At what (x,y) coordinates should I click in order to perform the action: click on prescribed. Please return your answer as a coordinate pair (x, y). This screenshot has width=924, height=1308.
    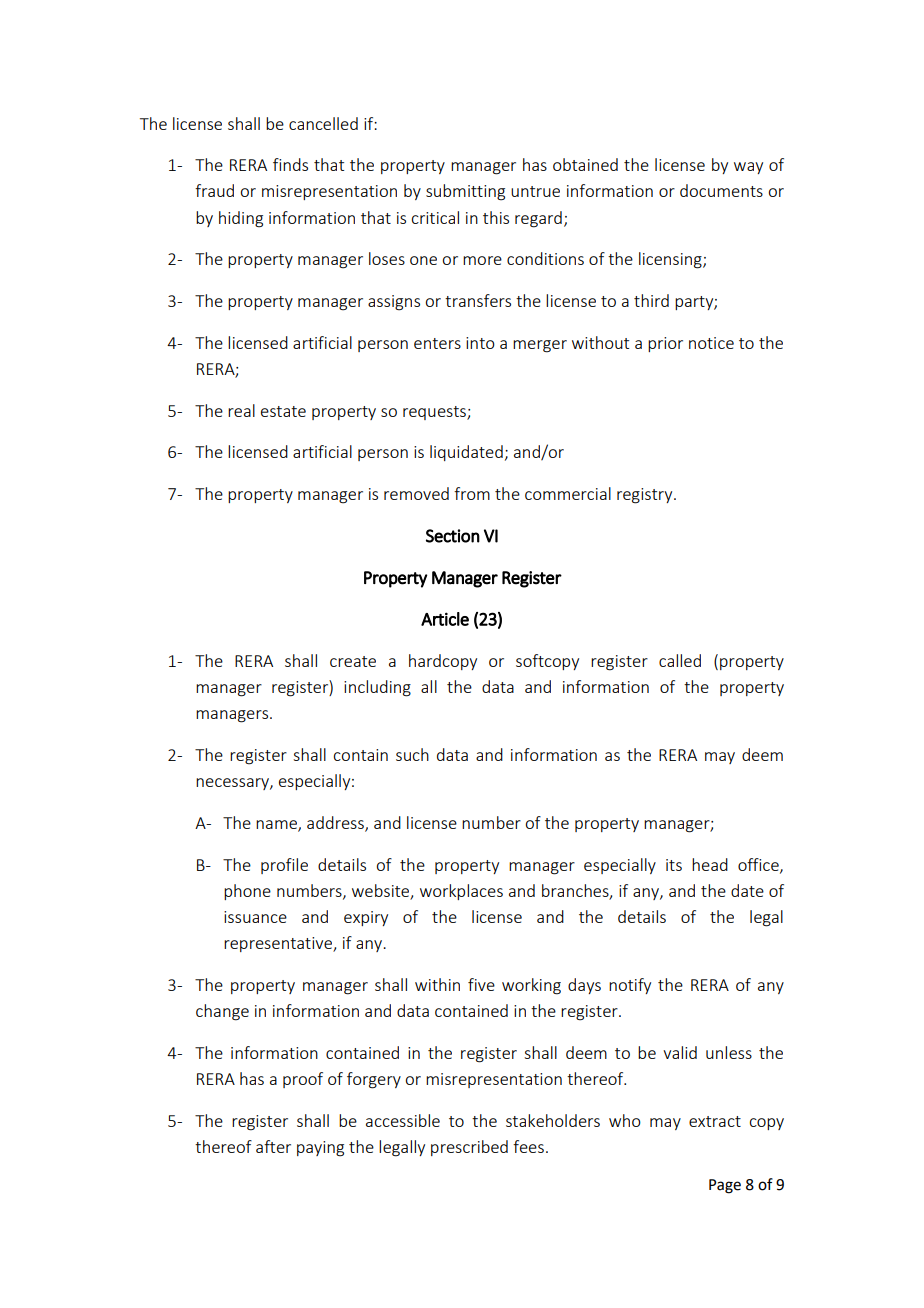
    Looking at the image, I should click on (469, 1148).
